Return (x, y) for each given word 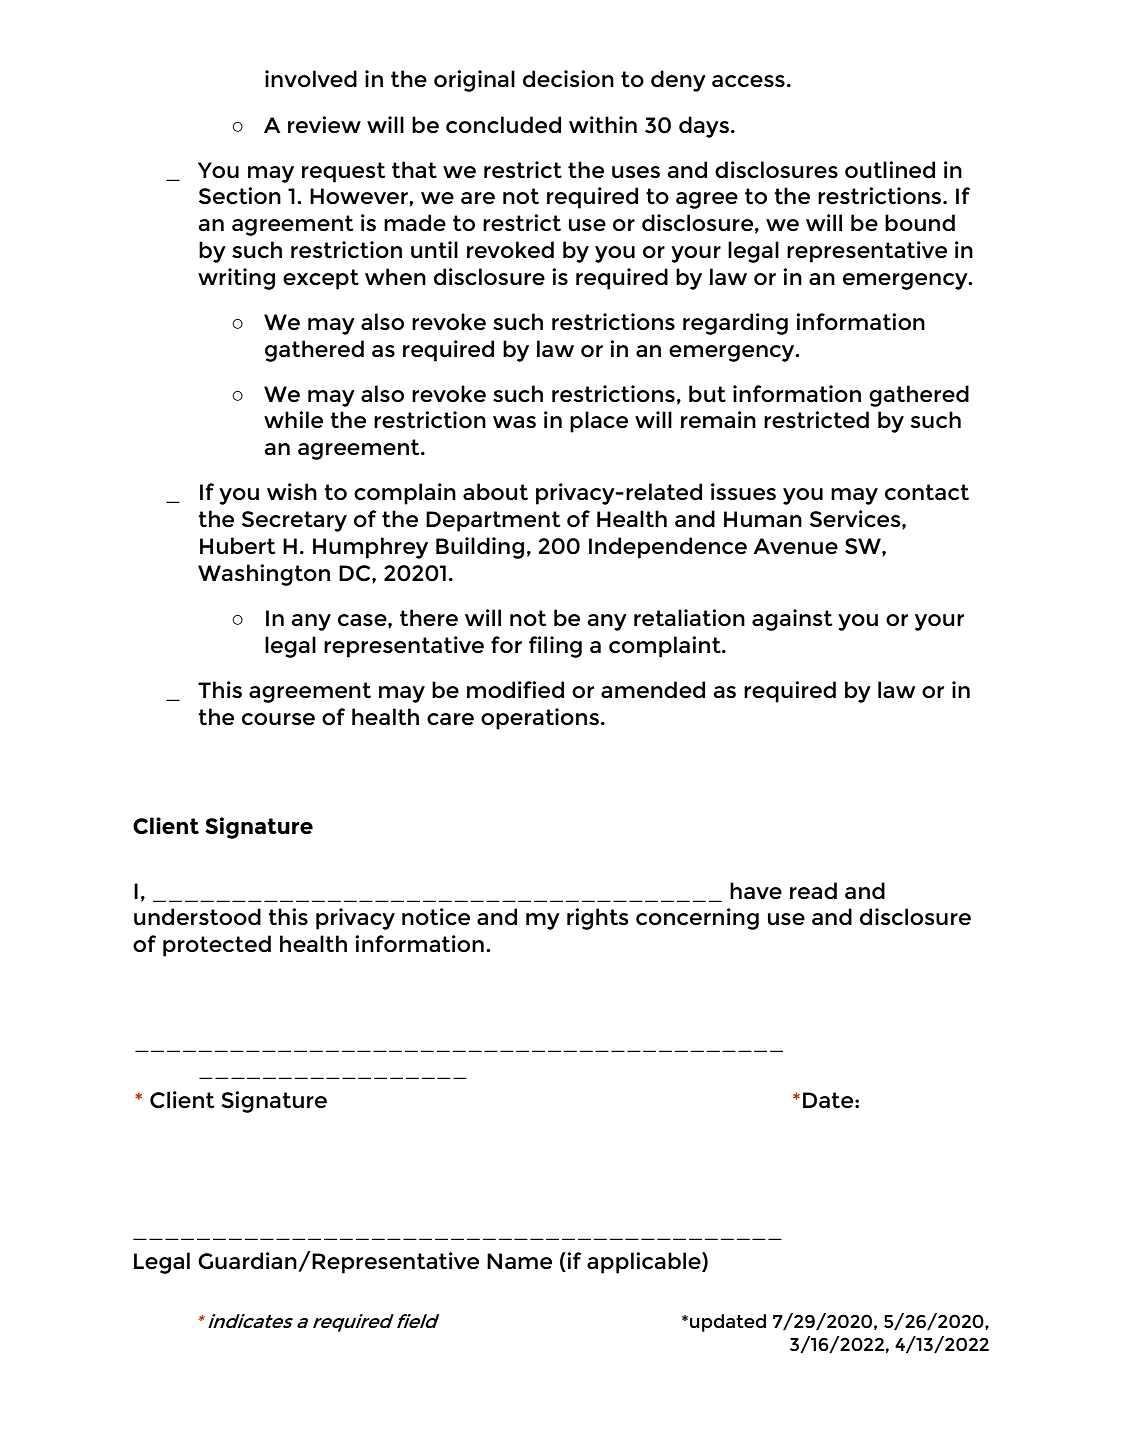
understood (197, 916)
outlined (890, 169)
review (324, 124)
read (813, 890)
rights (598, 919)
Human (763, 519)
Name (519, 1261)
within (603, 124)
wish (292, 491)
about (495, 491)
